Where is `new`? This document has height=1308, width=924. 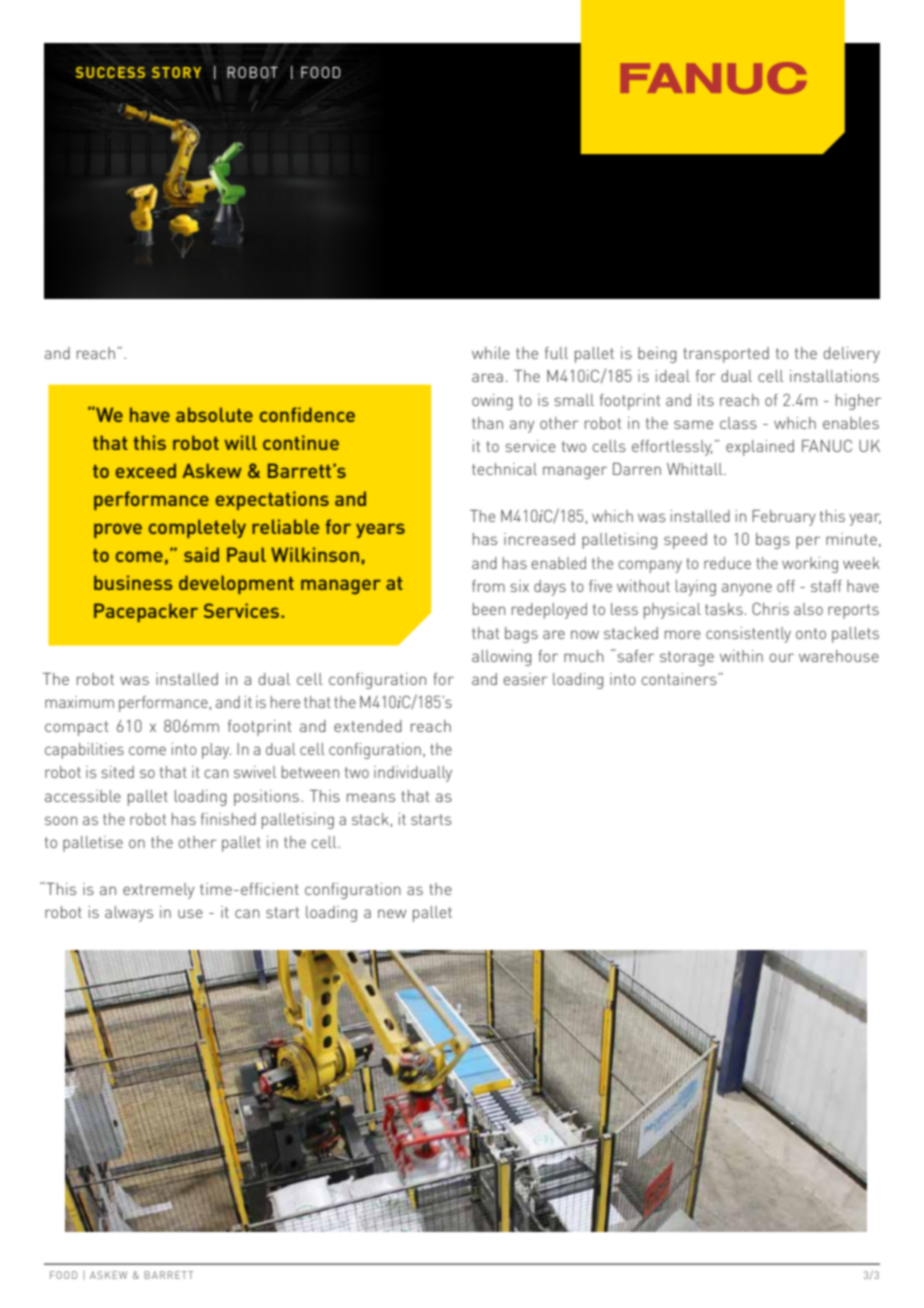
new is located at coordinates (392, 913).
